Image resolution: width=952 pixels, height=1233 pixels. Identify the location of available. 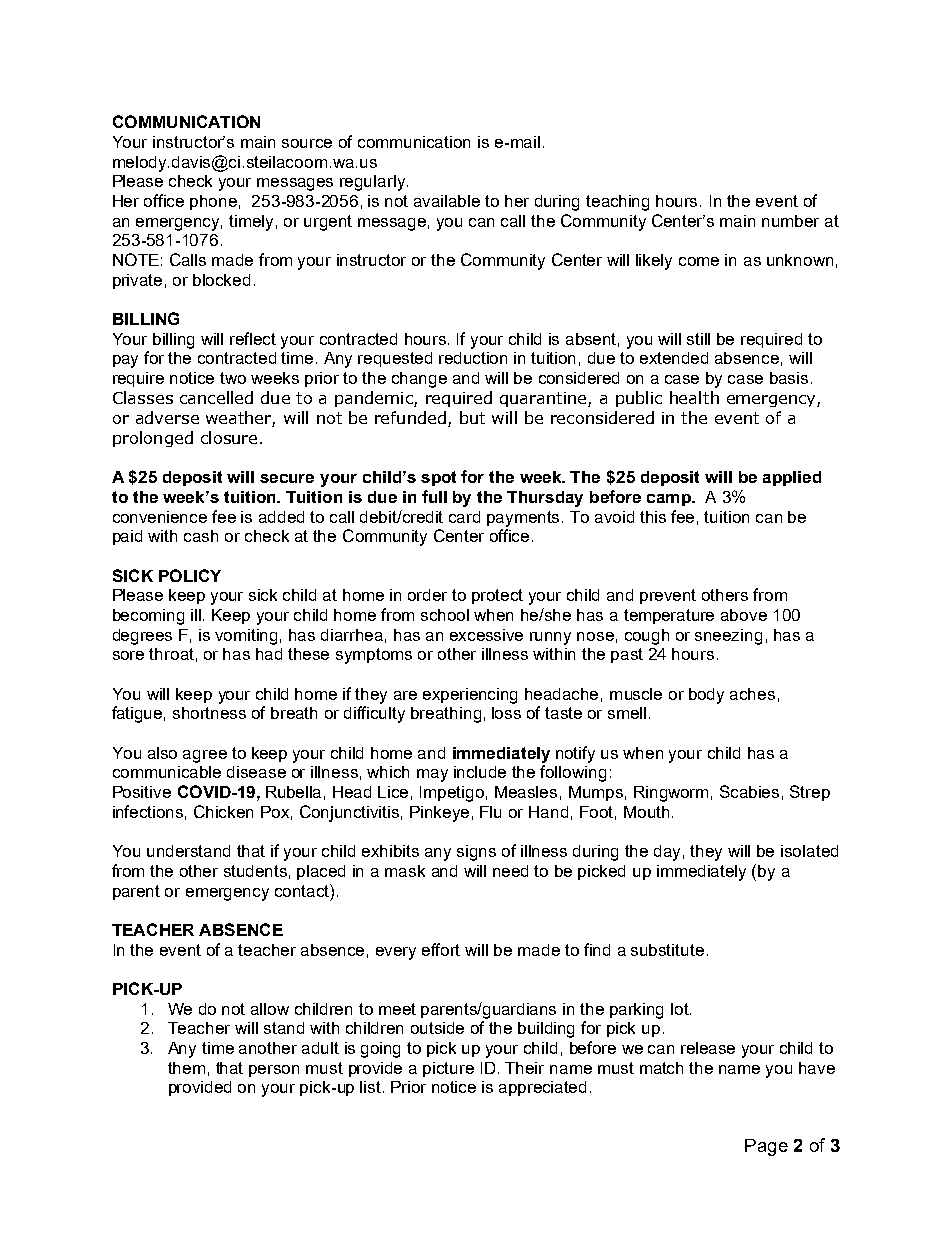
(447, 201).
